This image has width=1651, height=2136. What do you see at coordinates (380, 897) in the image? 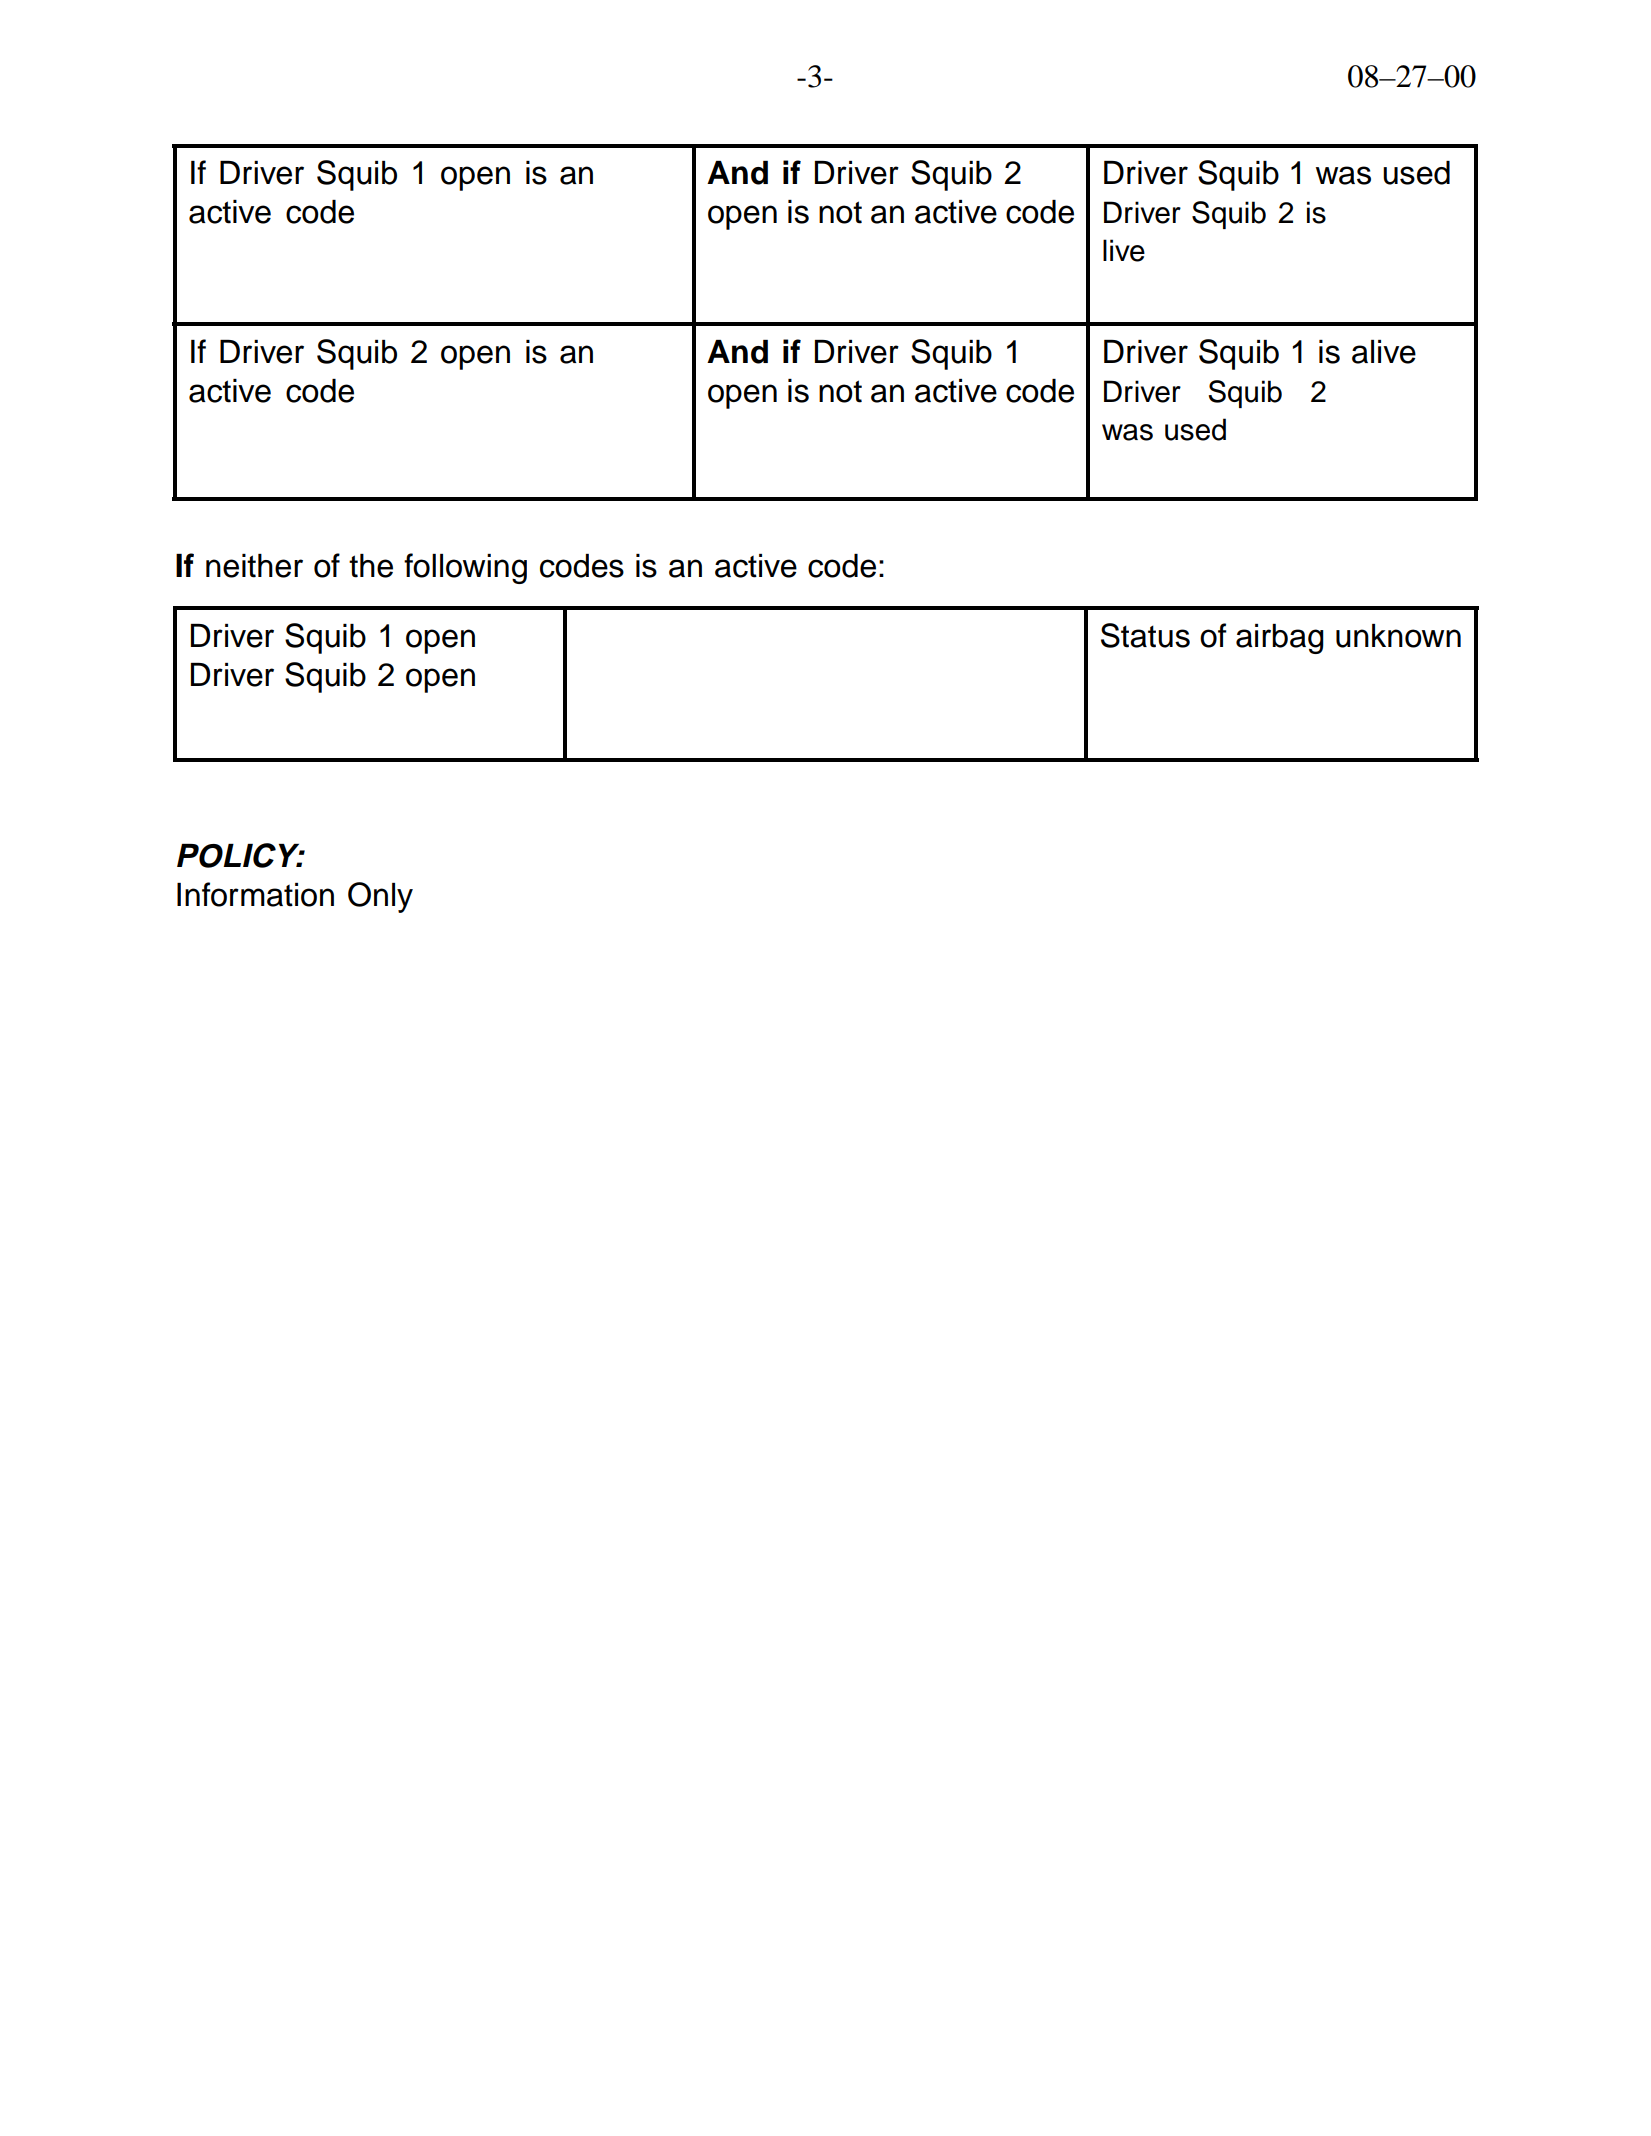
I see `Only` at bounding box center [380, 897].
